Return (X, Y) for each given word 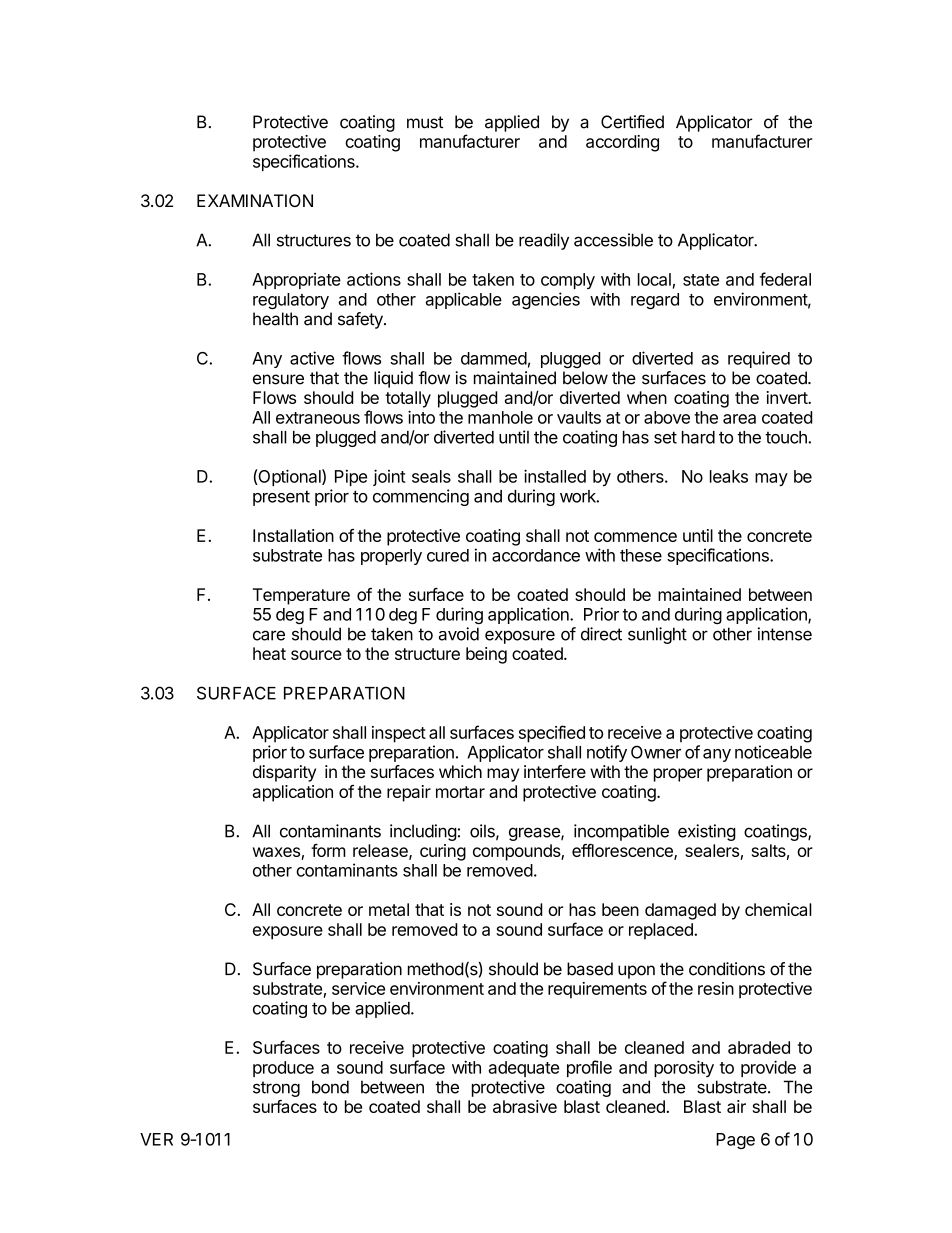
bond (330, 1087)
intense (785, 634)
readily (544, 241)
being (486, 655)
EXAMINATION (255, 200)
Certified (632, 122)
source (316, 655)
